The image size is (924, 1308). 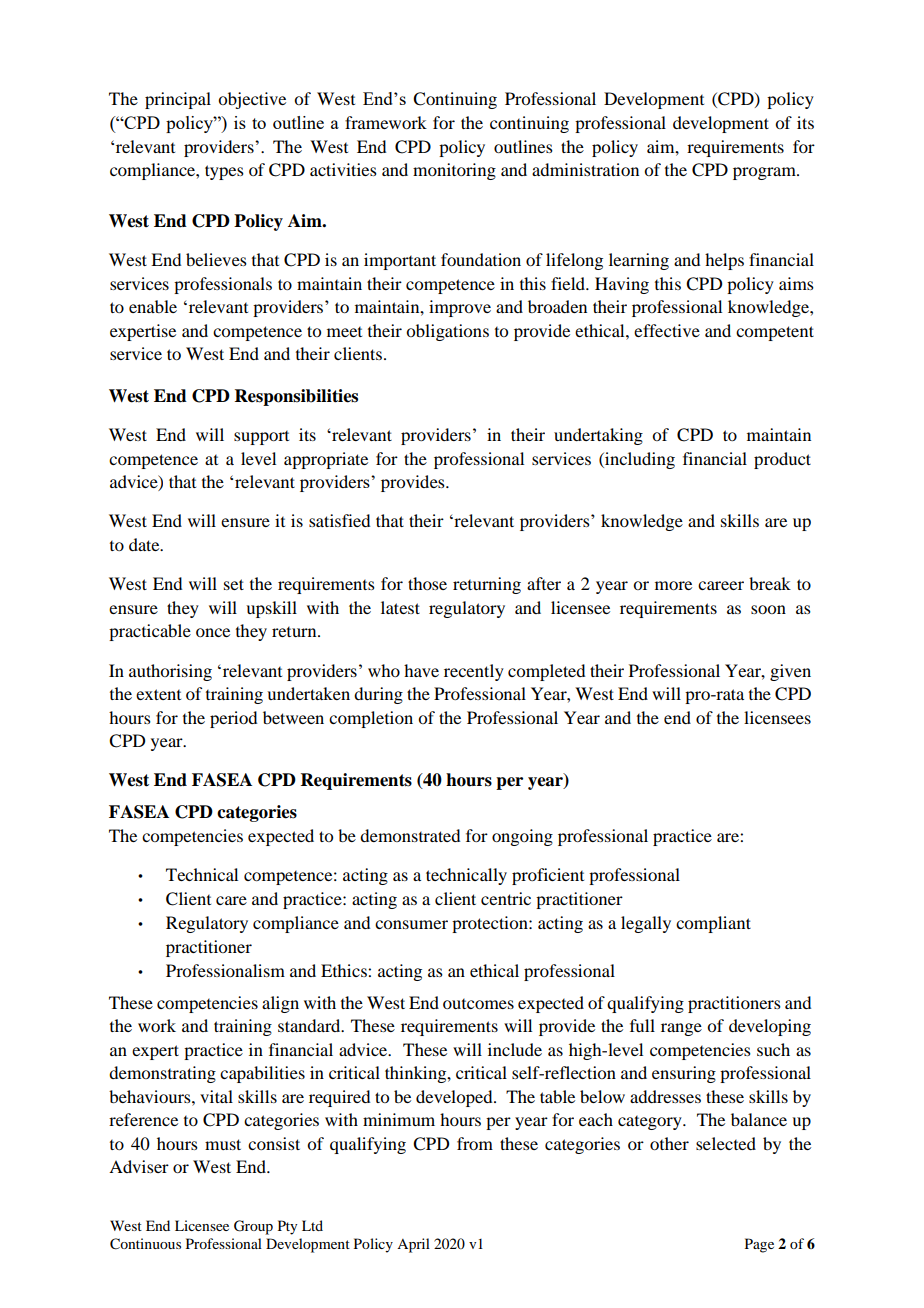 What do you see at coordinates (253, 1227) in the screenshot?
I see `Group` at bounding box center [253, 1227].
